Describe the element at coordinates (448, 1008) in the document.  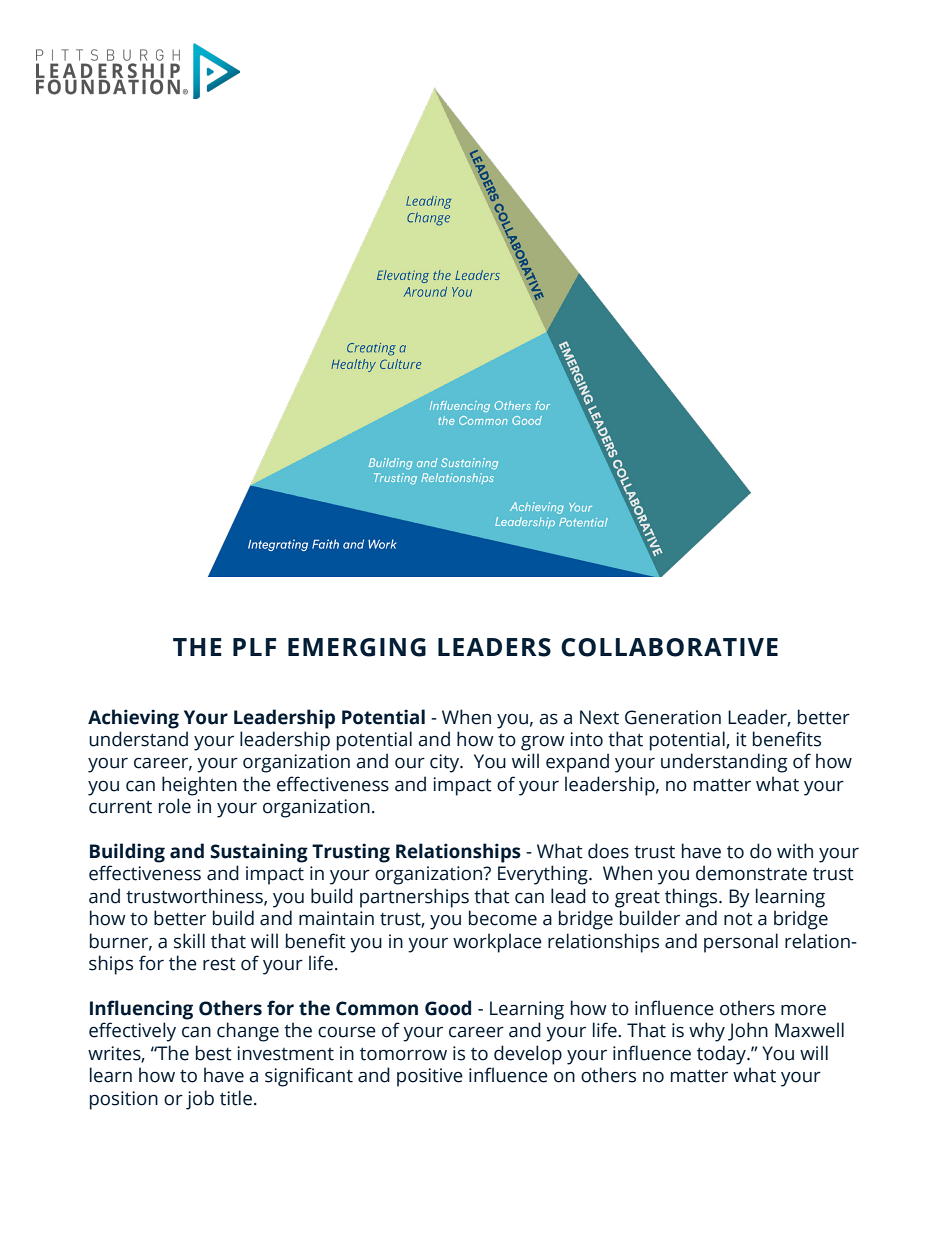
I see `Good` at that location.
